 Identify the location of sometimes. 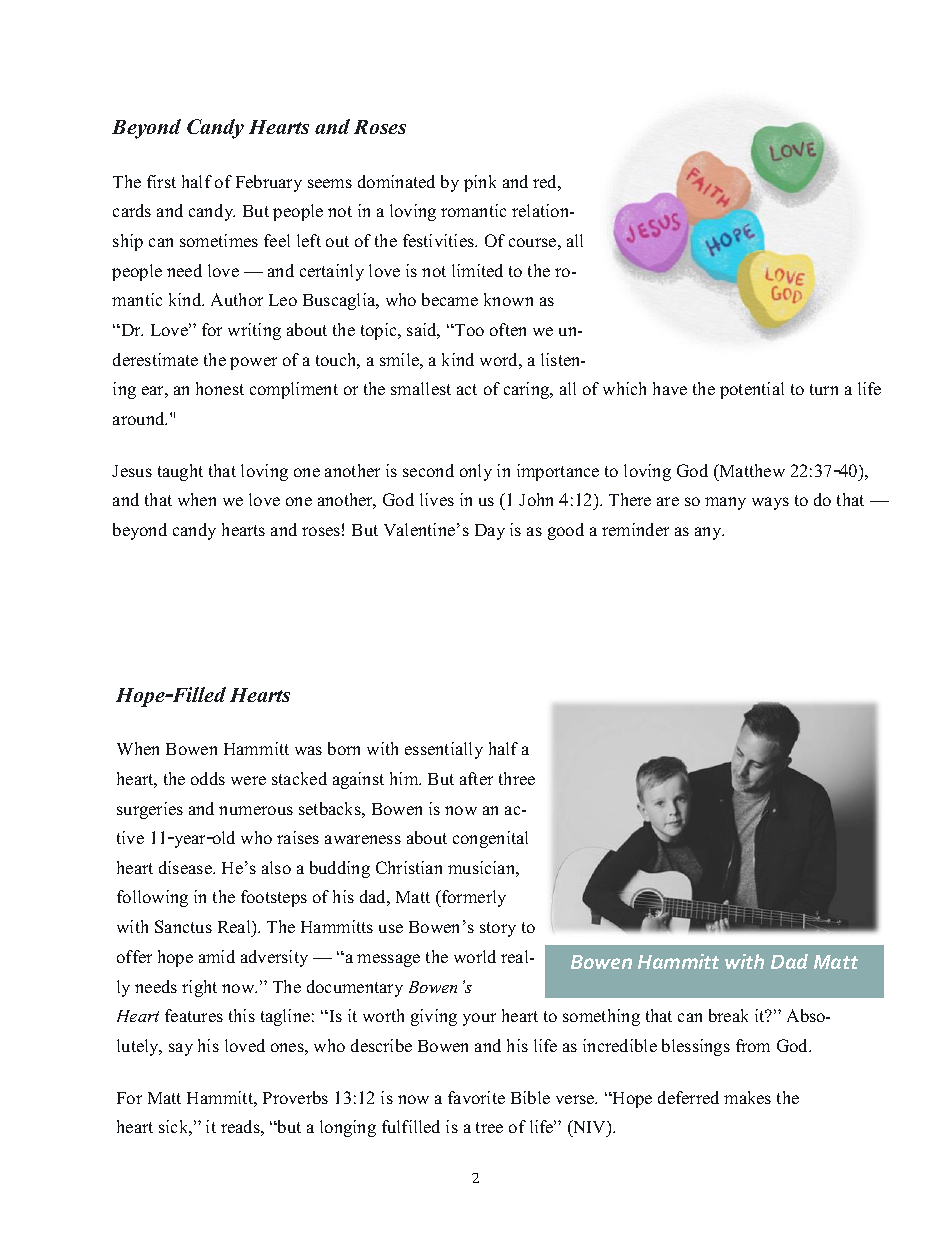
(219, 240).
